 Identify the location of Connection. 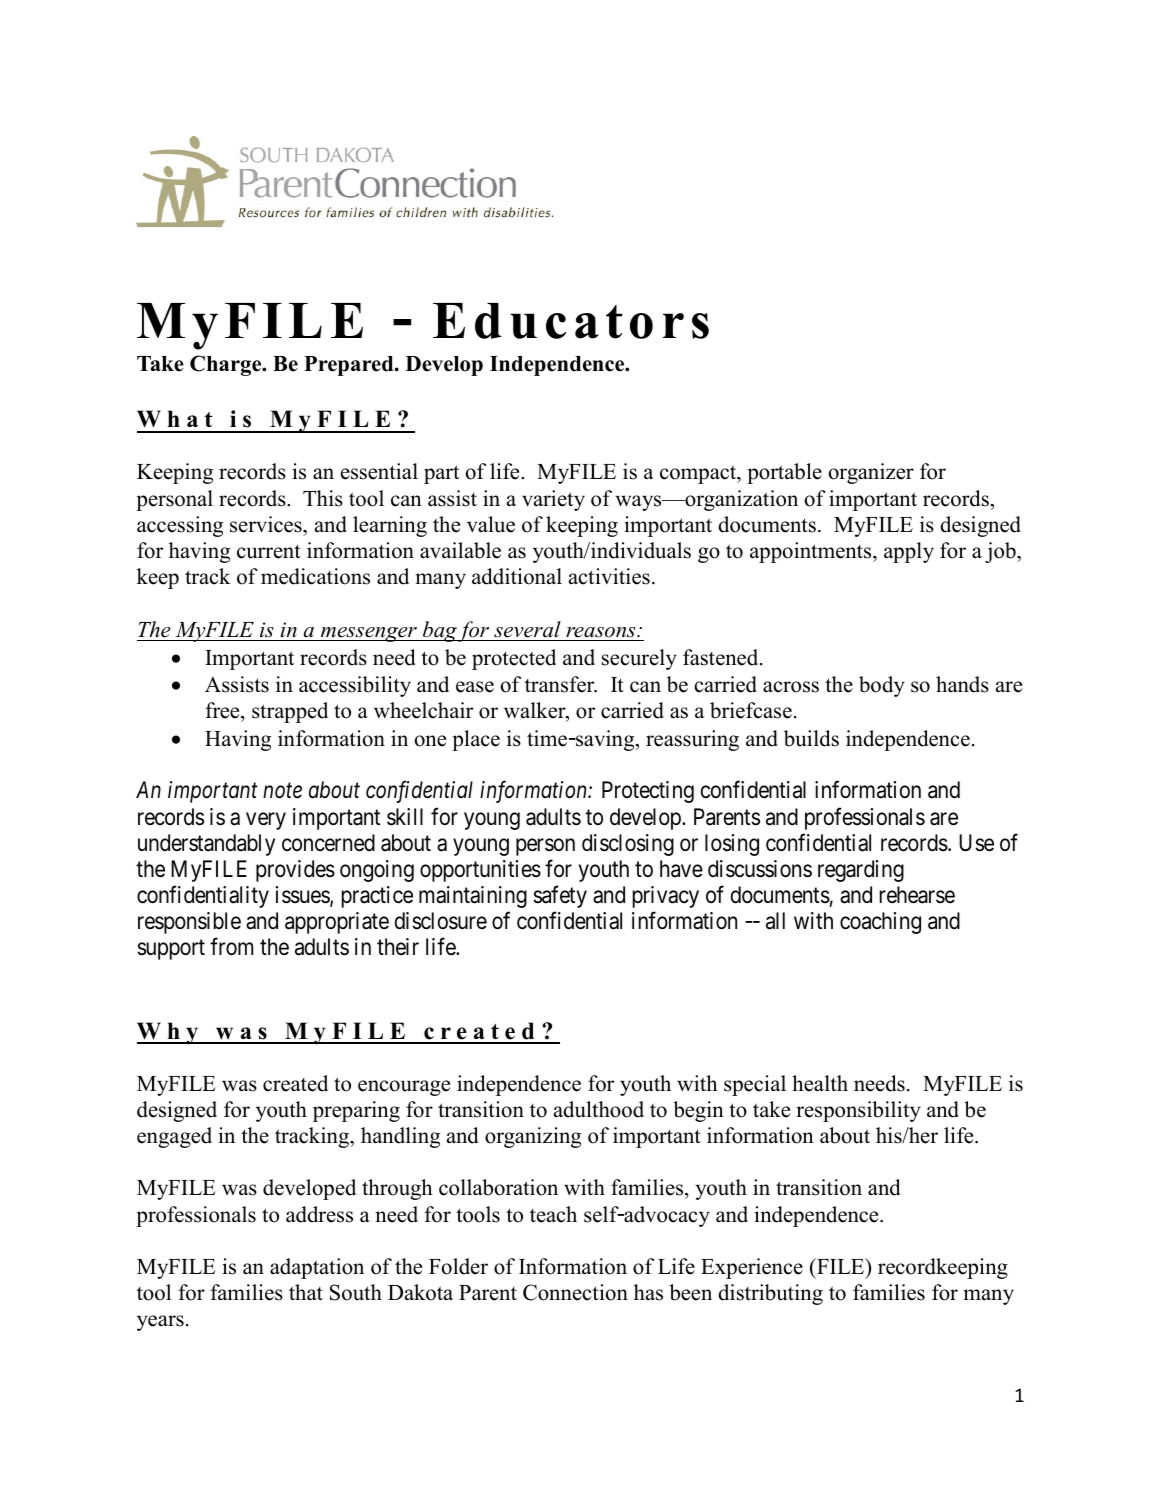
(575, 1292).
